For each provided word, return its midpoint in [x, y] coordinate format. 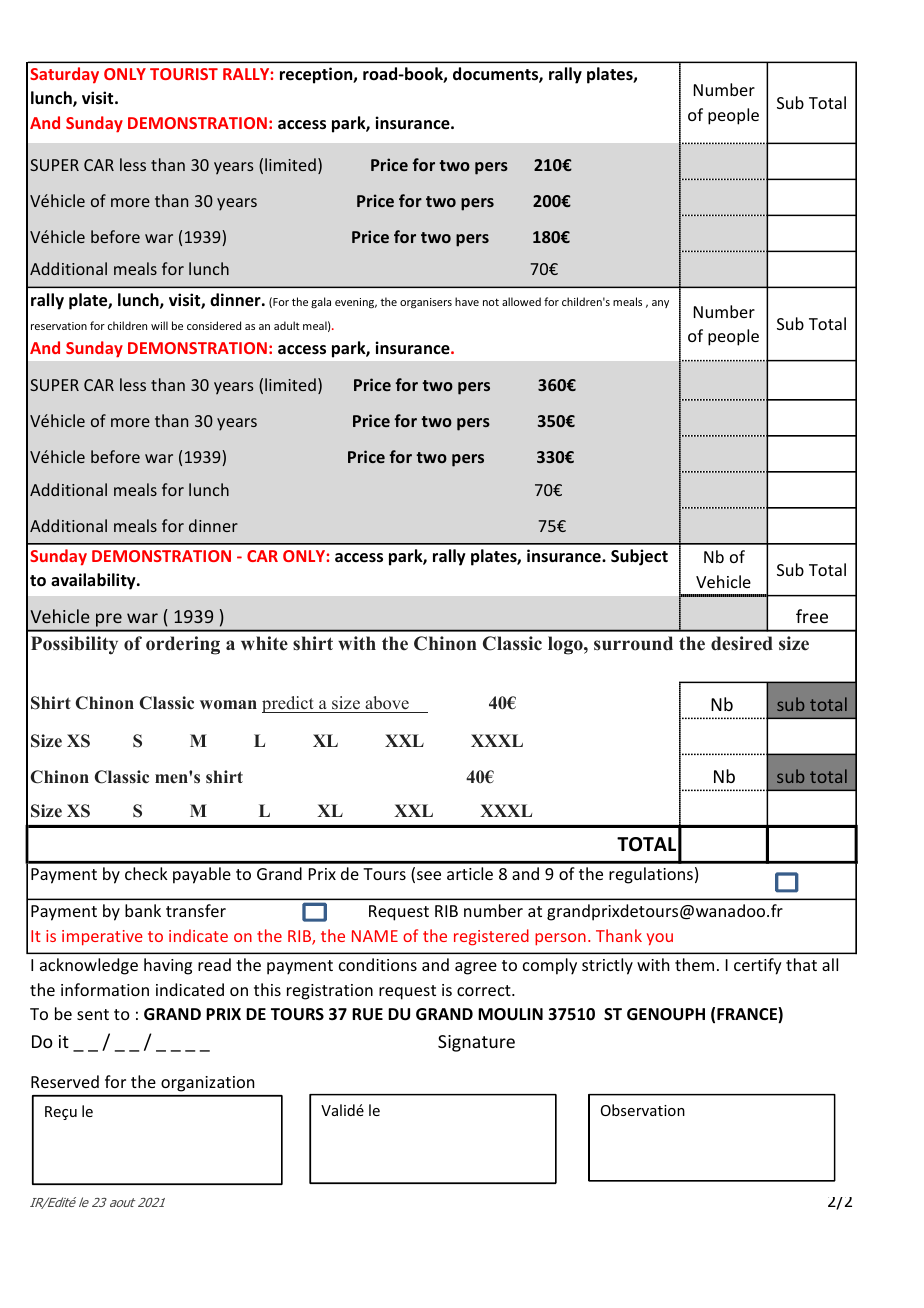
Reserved [65, 1081]
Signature [476, 1043]
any [660, 304]
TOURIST [184, 74]
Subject [639, 557]
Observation [643, 1110]
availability [94, 581]
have [467, 301]
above [387, 703]
